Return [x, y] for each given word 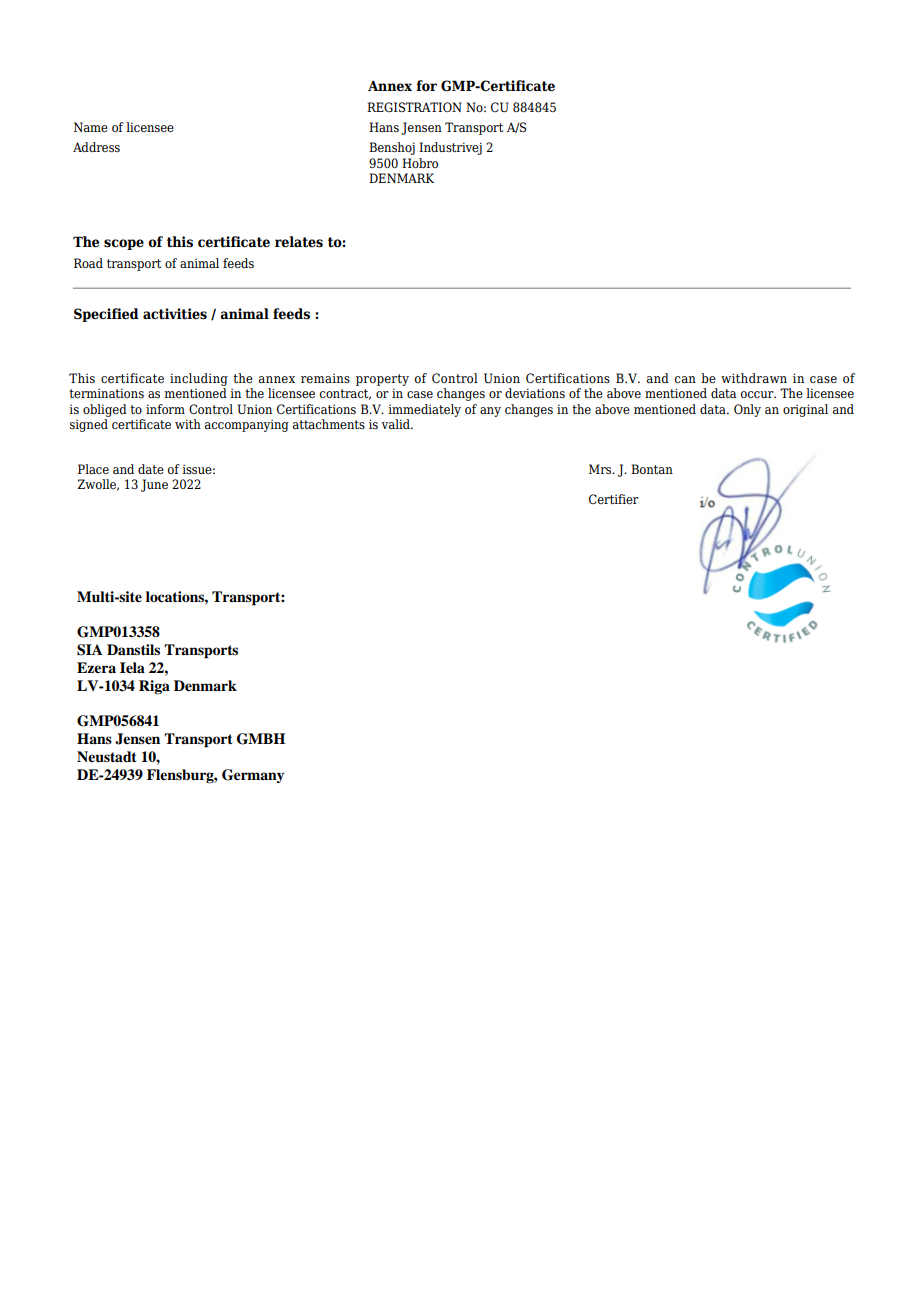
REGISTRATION [414, 107]
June [154, 485]
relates [299, 242]
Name [91, 127]
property [382, 380]
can [685, 379]
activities [175, 314]
